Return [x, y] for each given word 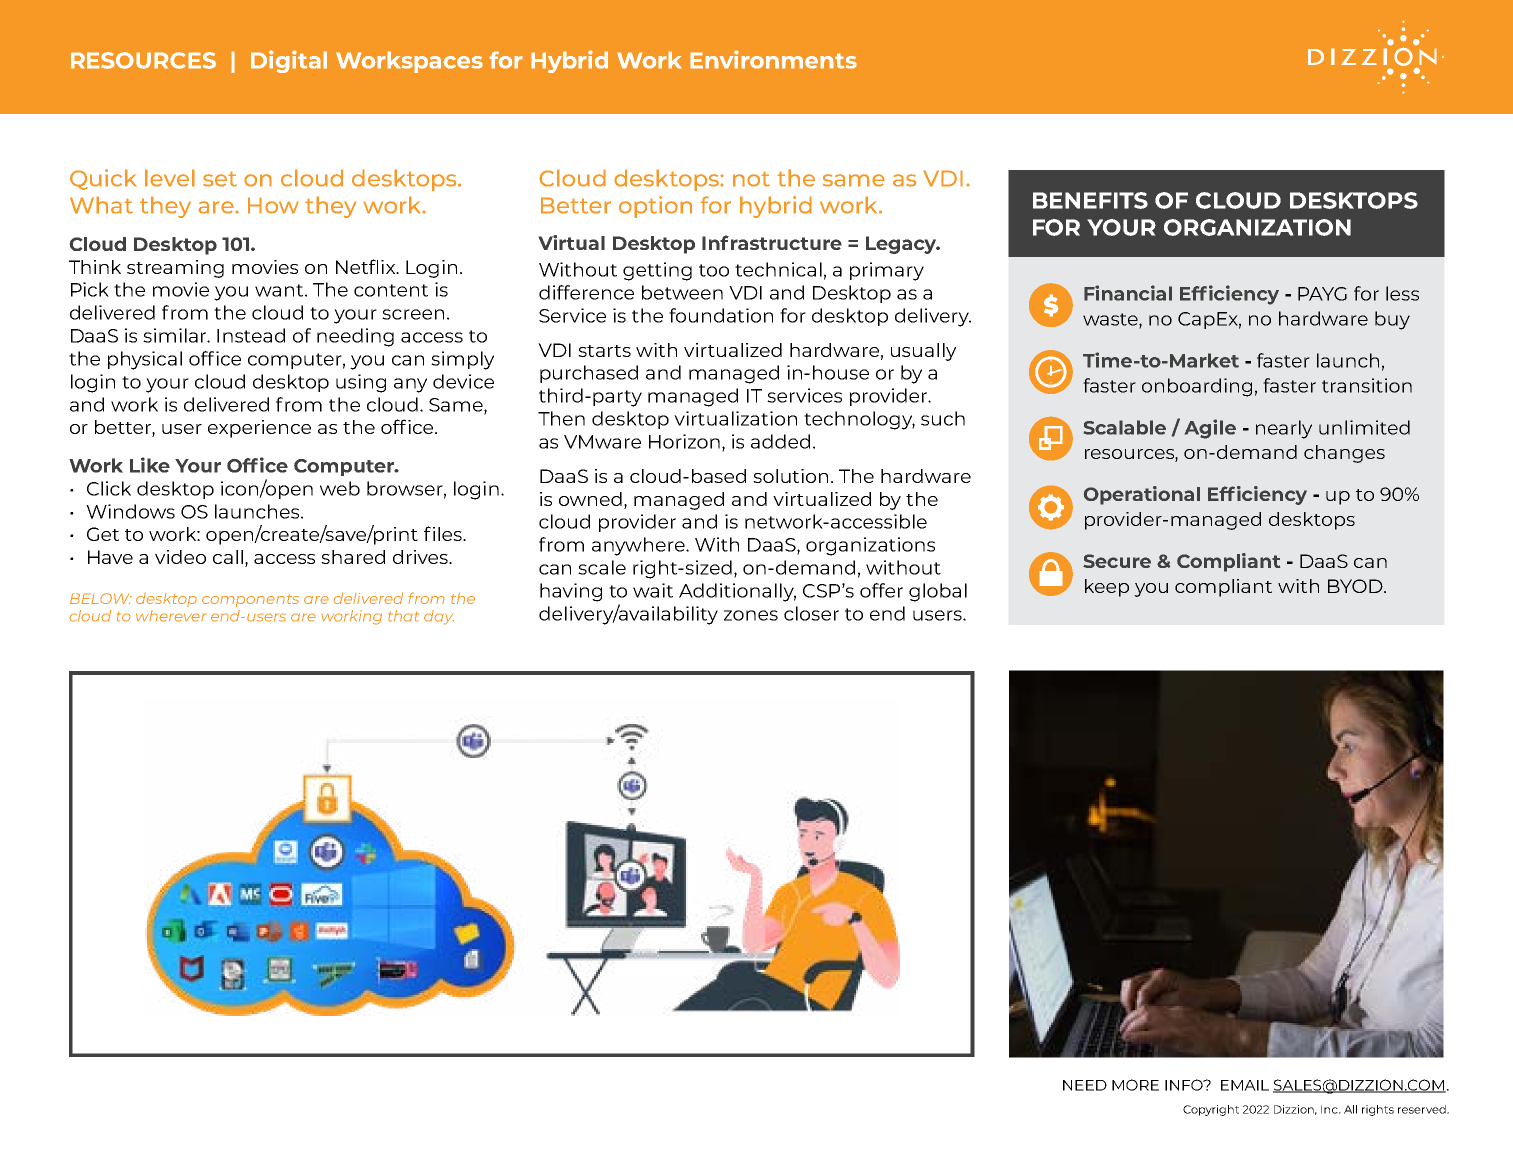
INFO [1185, 1085]
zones [751, 615]
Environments [773, 59]
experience [259, 429]
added [780, 441]
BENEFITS [1090, 200]
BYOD [1356, 586]
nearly [1284, 429]
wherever [171, 616]
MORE [1135, 1085]
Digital [289, 61]
